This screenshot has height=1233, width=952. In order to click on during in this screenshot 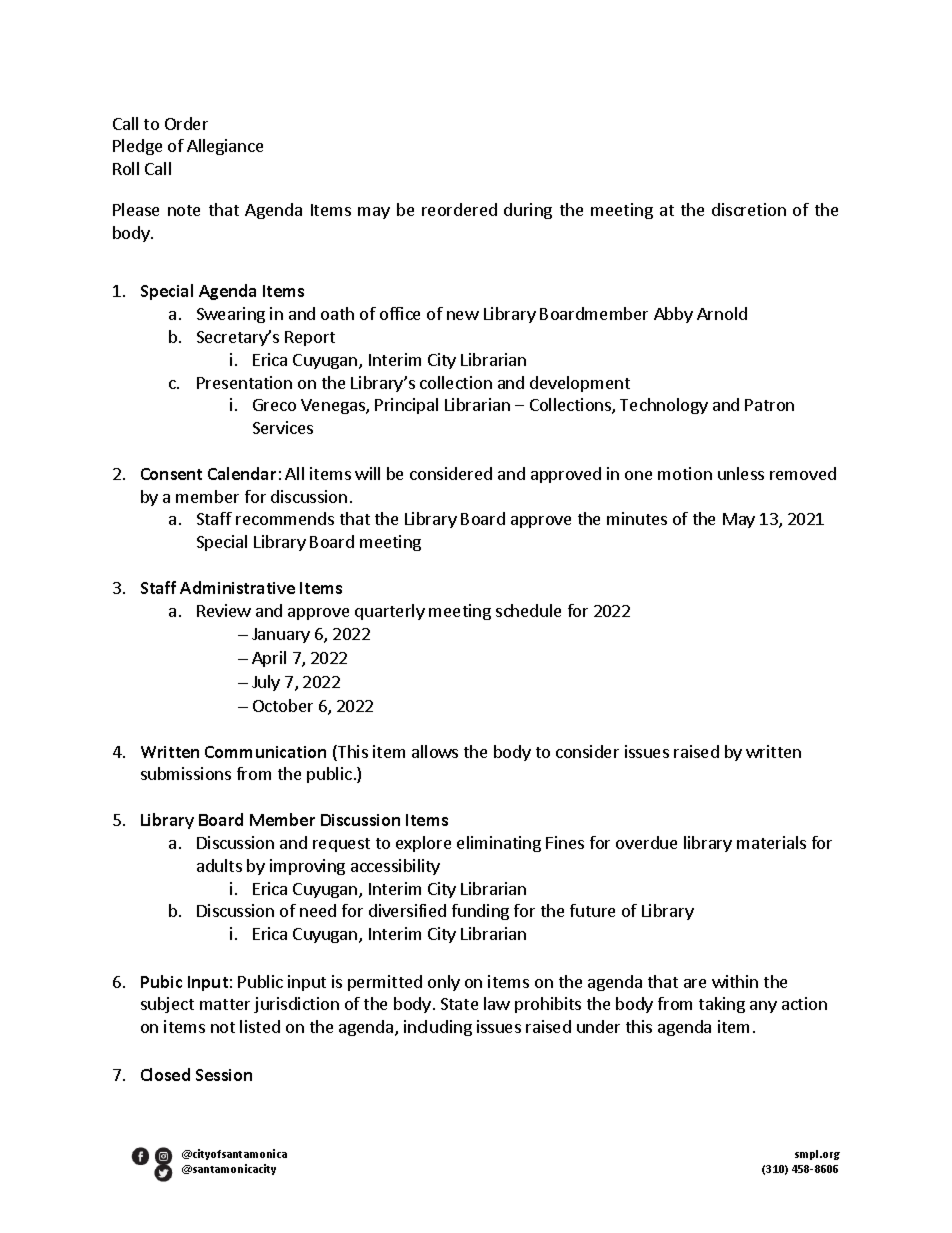, I will do `click(528, 211)`.
